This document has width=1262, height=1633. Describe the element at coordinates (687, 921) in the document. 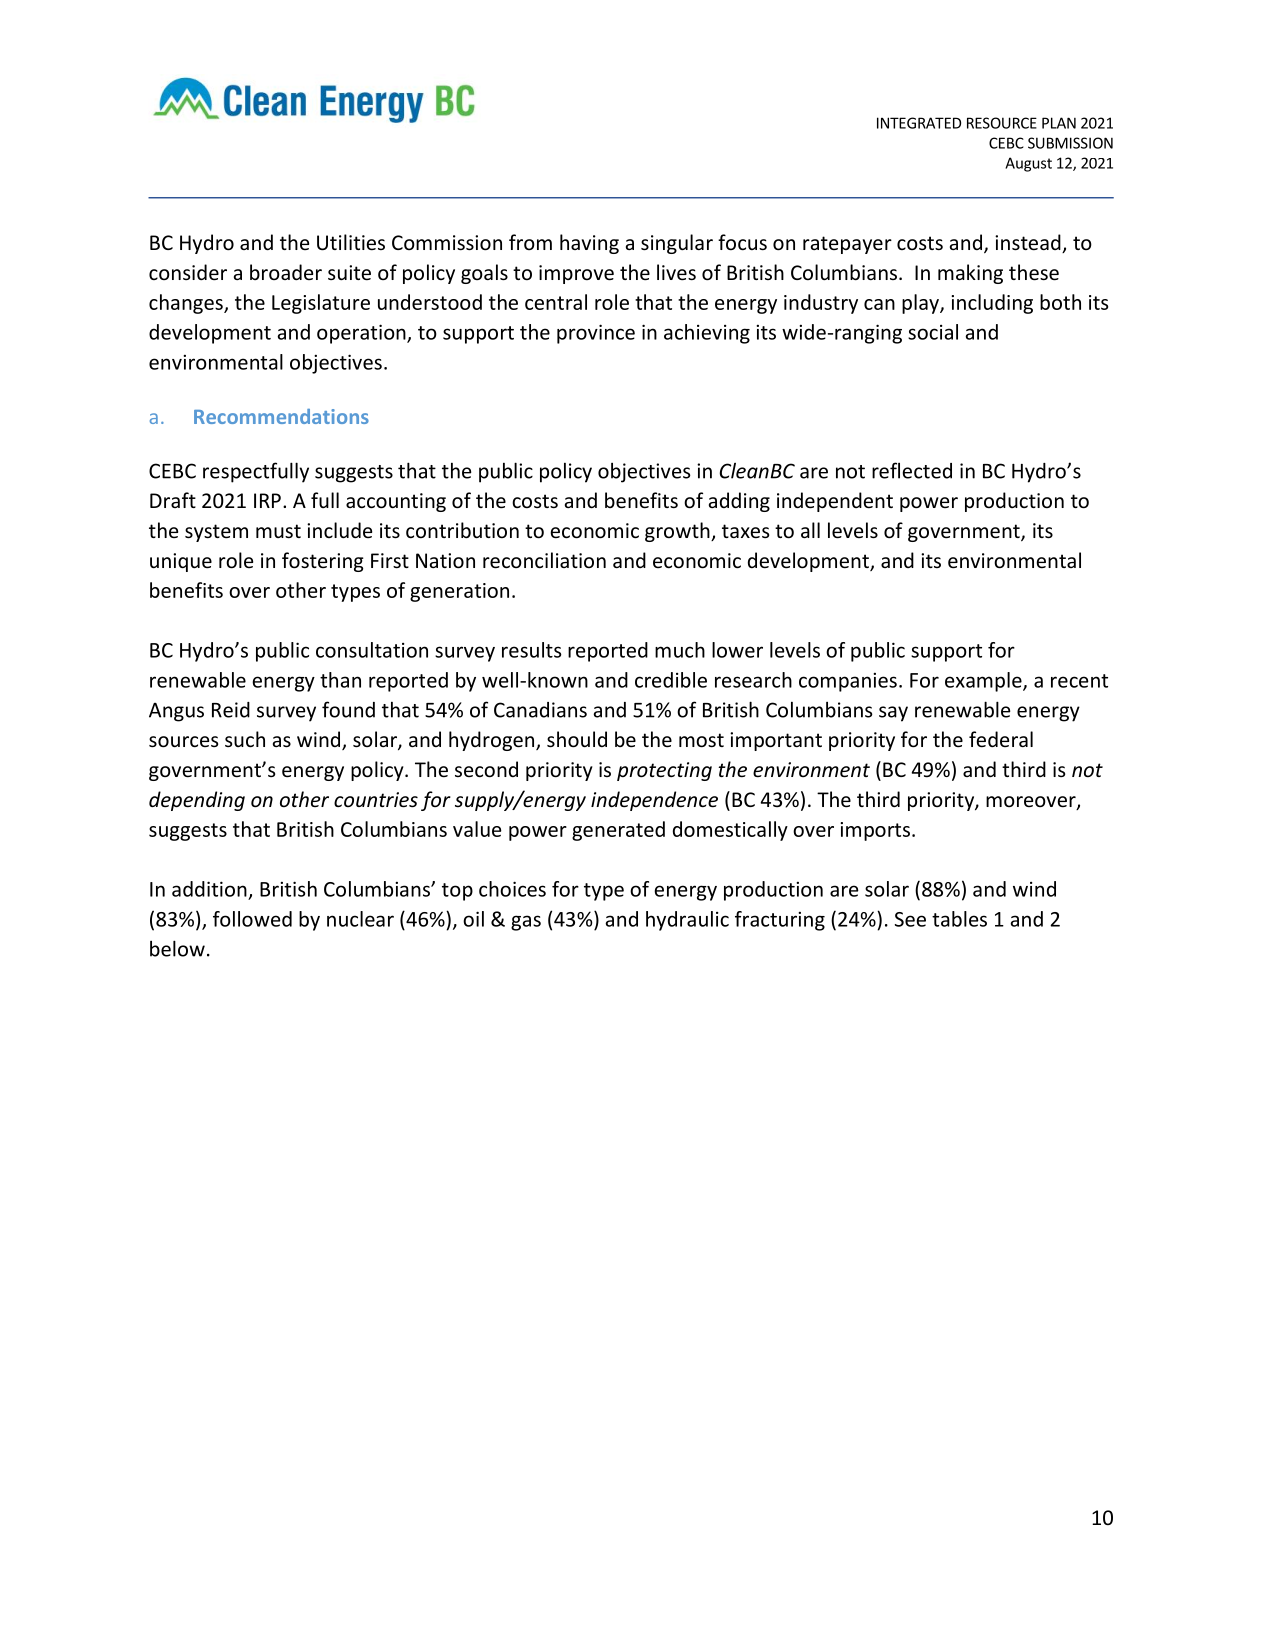

I see `hydraulic` at that location.
